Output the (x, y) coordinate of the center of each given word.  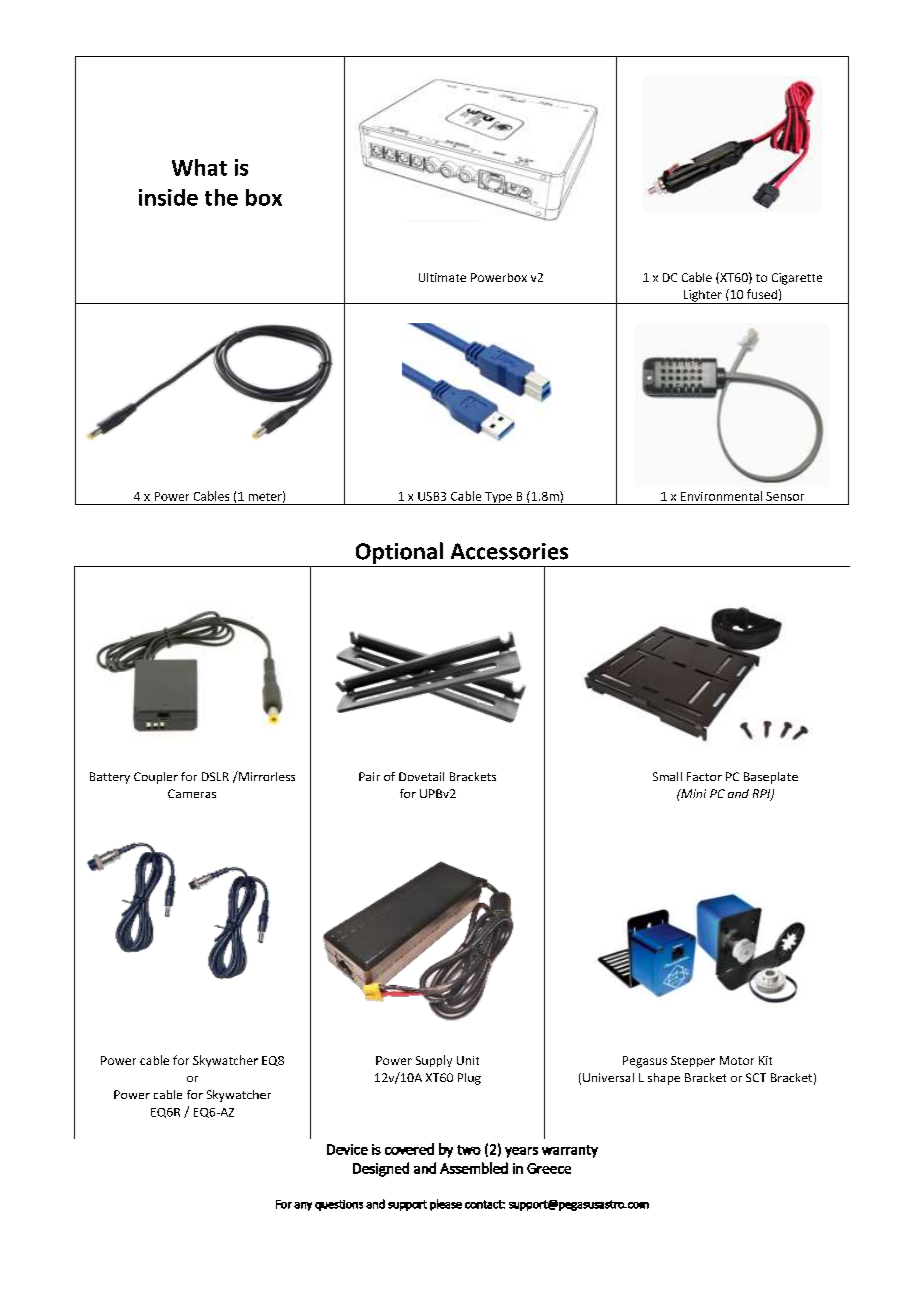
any (303, 1206)
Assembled (474, 1168)
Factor (704, 776)
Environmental (721, 496)
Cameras (192, 793)
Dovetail (421, 776)
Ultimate (442, 277)
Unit (468, 1060)
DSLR (215, 776)
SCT (756, 1077)
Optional (399, 553)
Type (498, 498)
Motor (737, 1060)
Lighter (702, 297)
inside (168, 197)
